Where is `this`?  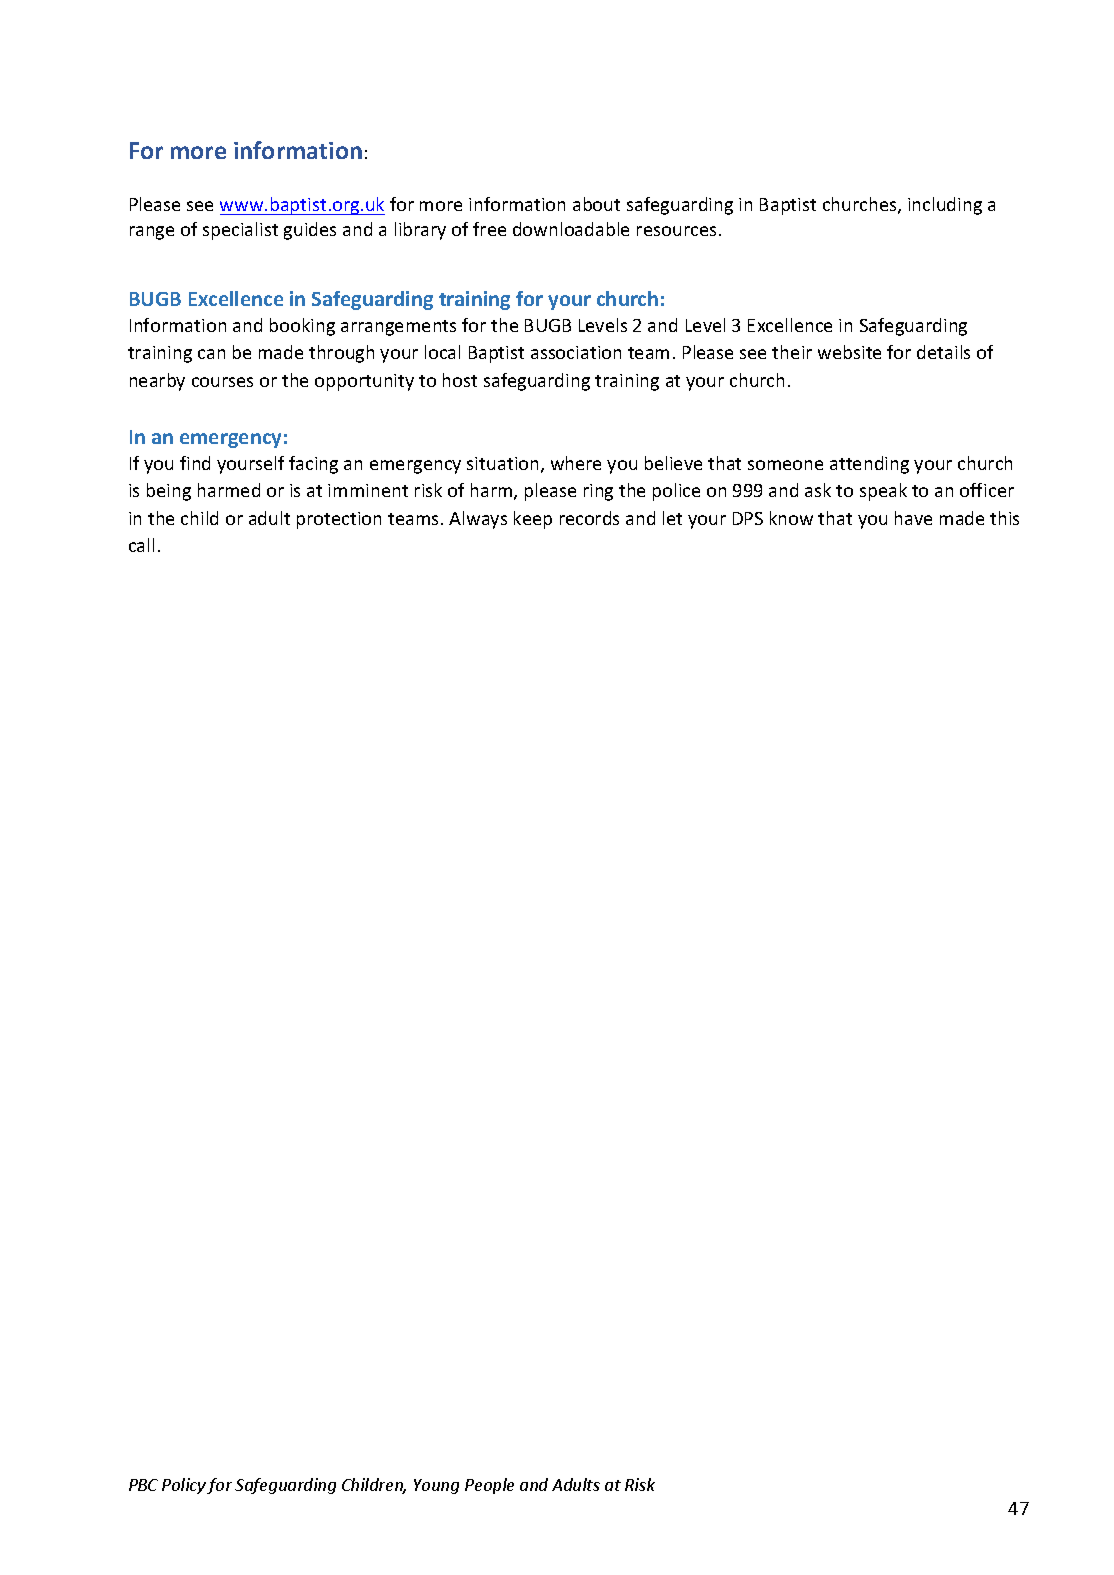 this is located at coordinates (1004, 518).
